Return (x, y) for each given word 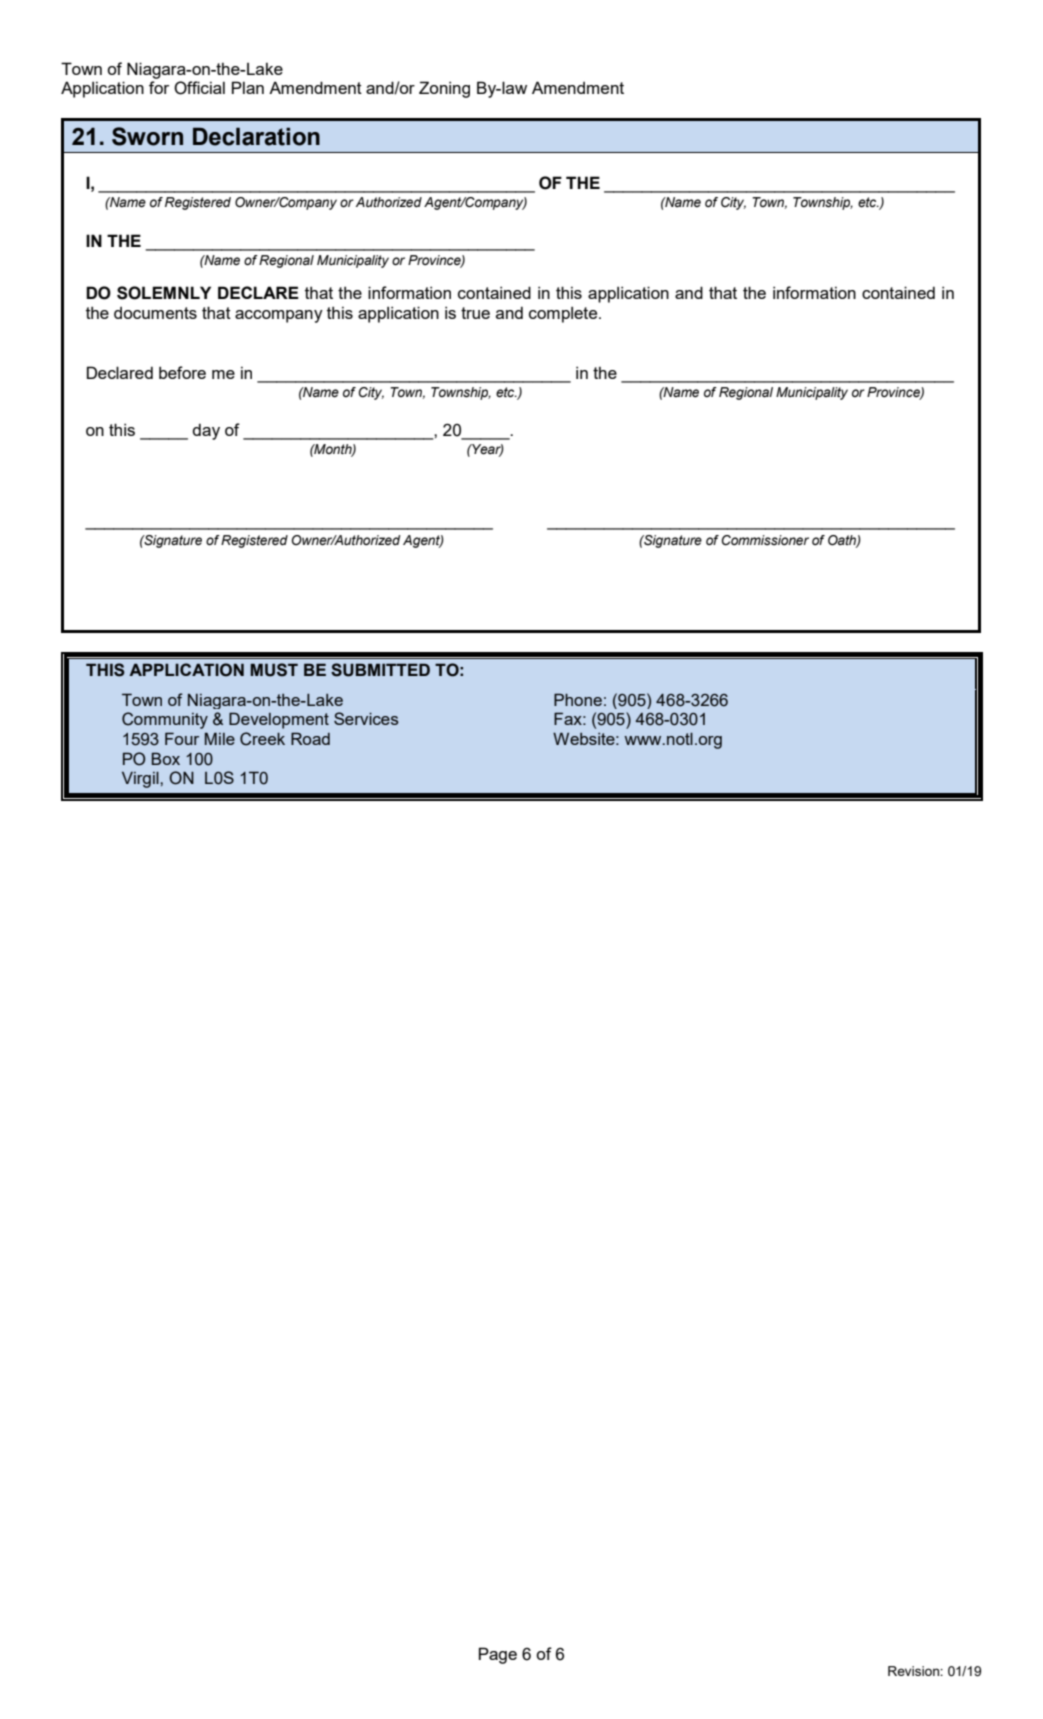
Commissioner (765, 540)
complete (564, 314)
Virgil (141, 780)
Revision (914, 1671)
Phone (578, 699)
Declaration (256, 136)
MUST (274, 670)
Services (366, 718)
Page (498, 1655)
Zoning (444, 89)
